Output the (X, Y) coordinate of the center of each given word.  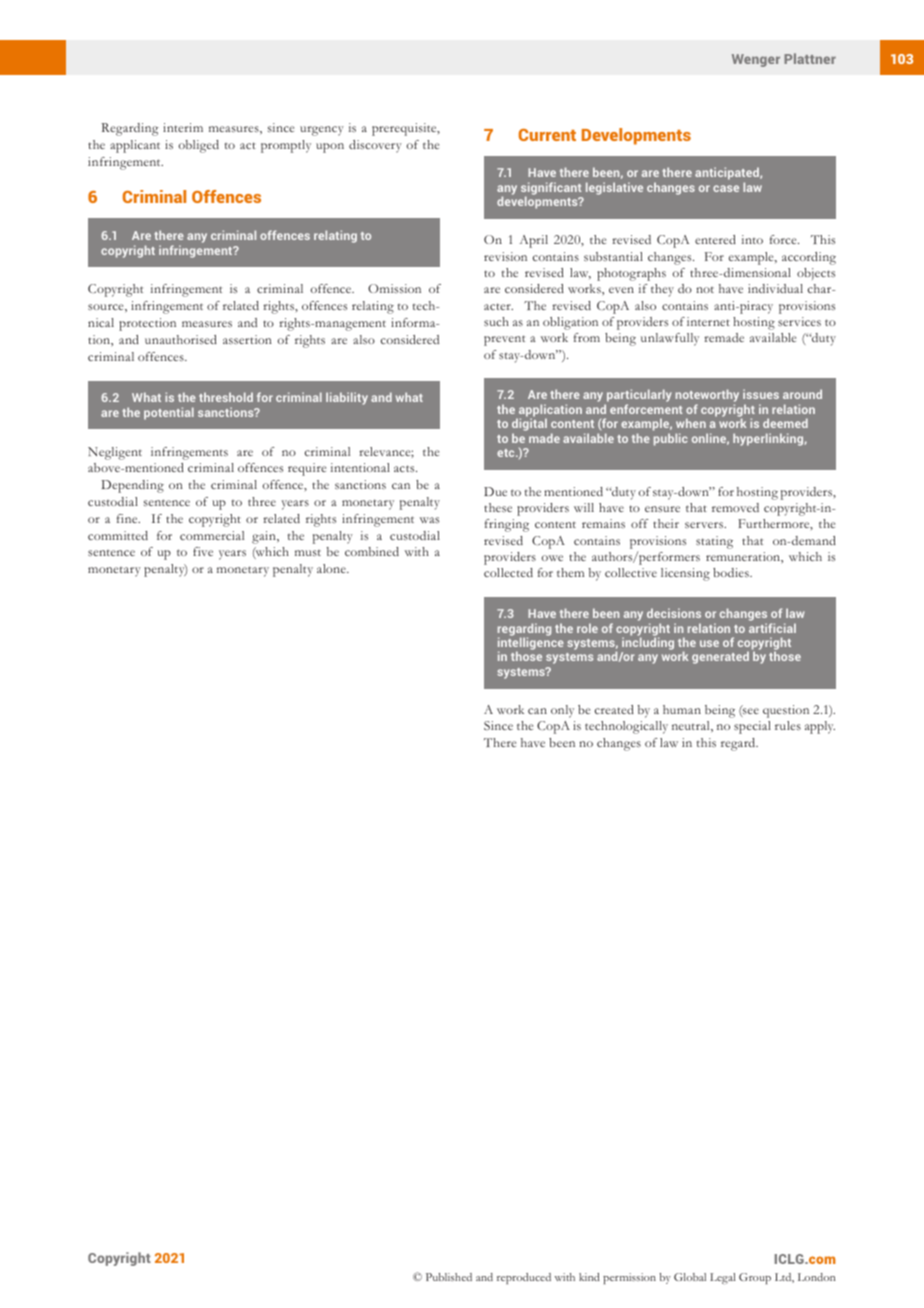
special (752, 727)
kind (589, 1277)
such (496, 321)
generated (720, 657)
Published (449, 1277)
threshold (226, 397)
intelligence (531, 645)
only (562, 711)
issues (761, 394)
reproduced (524, 1278)
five (203, 551)
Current (547, 135)
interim (183, 127)
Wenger (756, 60)
